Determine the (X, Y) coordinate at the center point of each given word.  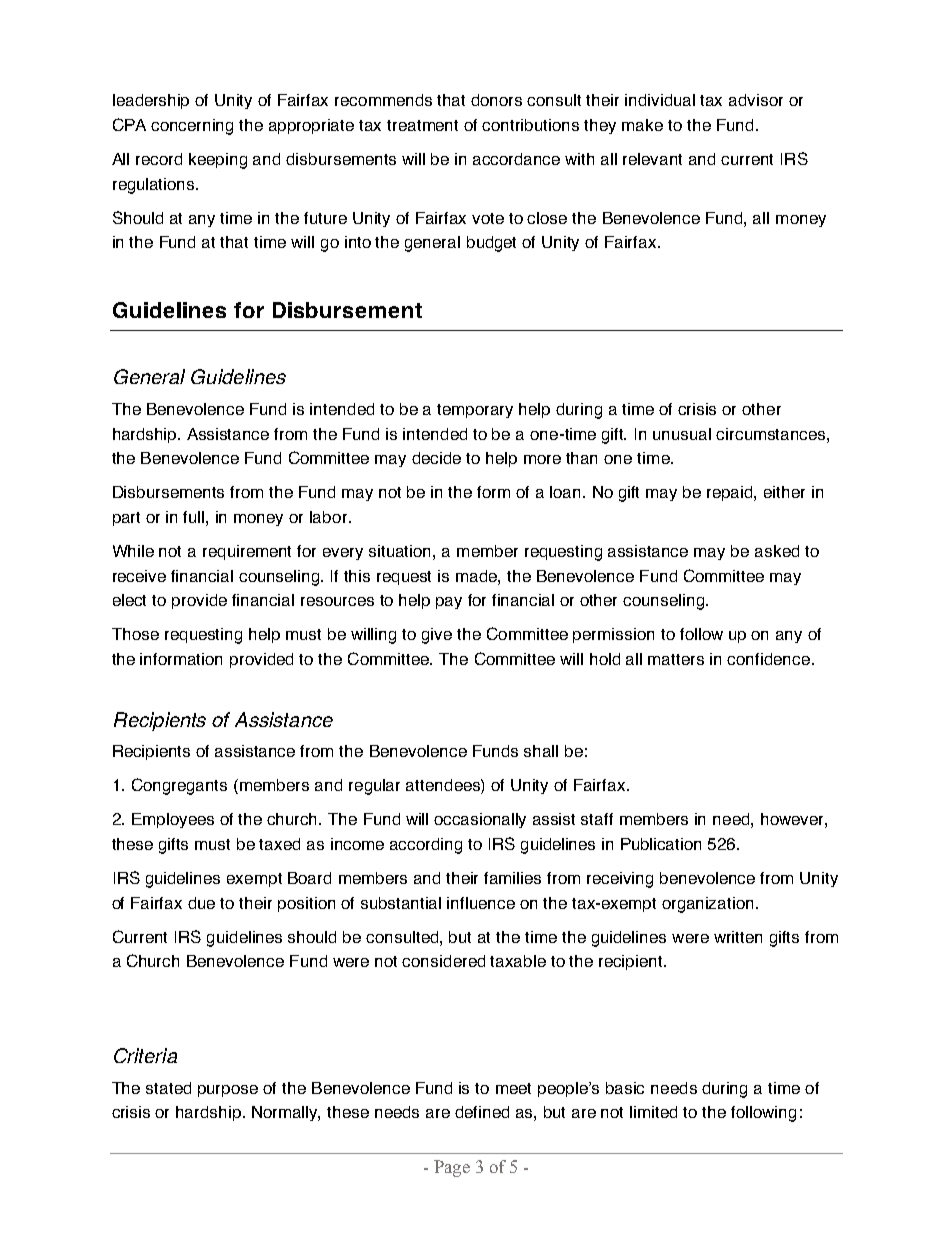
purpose (228, 1091)
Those (135, 634)
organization (707, 905)
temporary (475, 411)
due (201, 903)
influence (481, 903)
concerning (192, 127)
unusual (682, 434)
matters (676, 659)
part (126, 519)
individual (660, 100)
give (437, 636)
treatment (422, 125)
